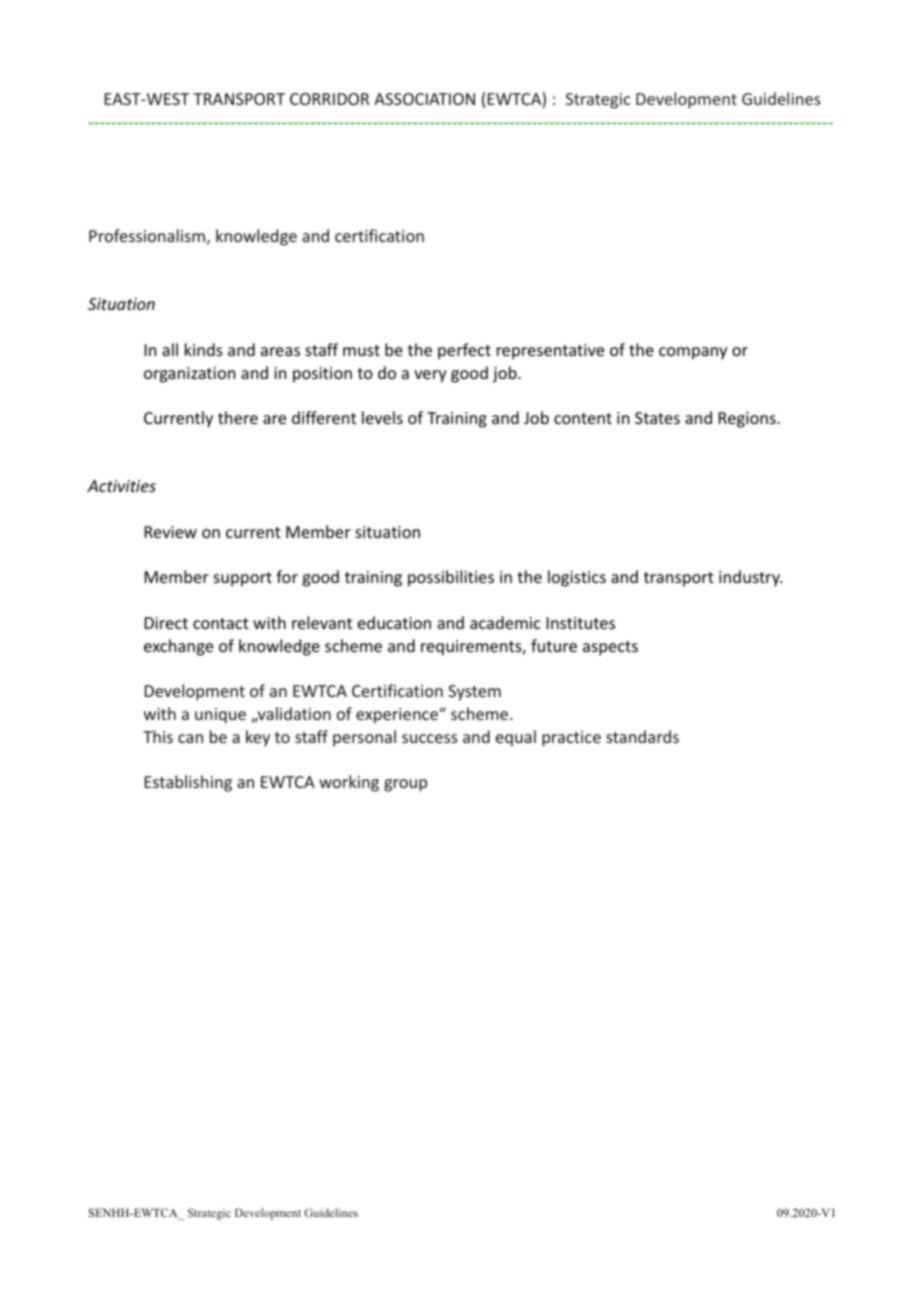  What do you see at coordinates (171, 532) in the screenshot?
I see `Review` at bounding box center [171, 532].
